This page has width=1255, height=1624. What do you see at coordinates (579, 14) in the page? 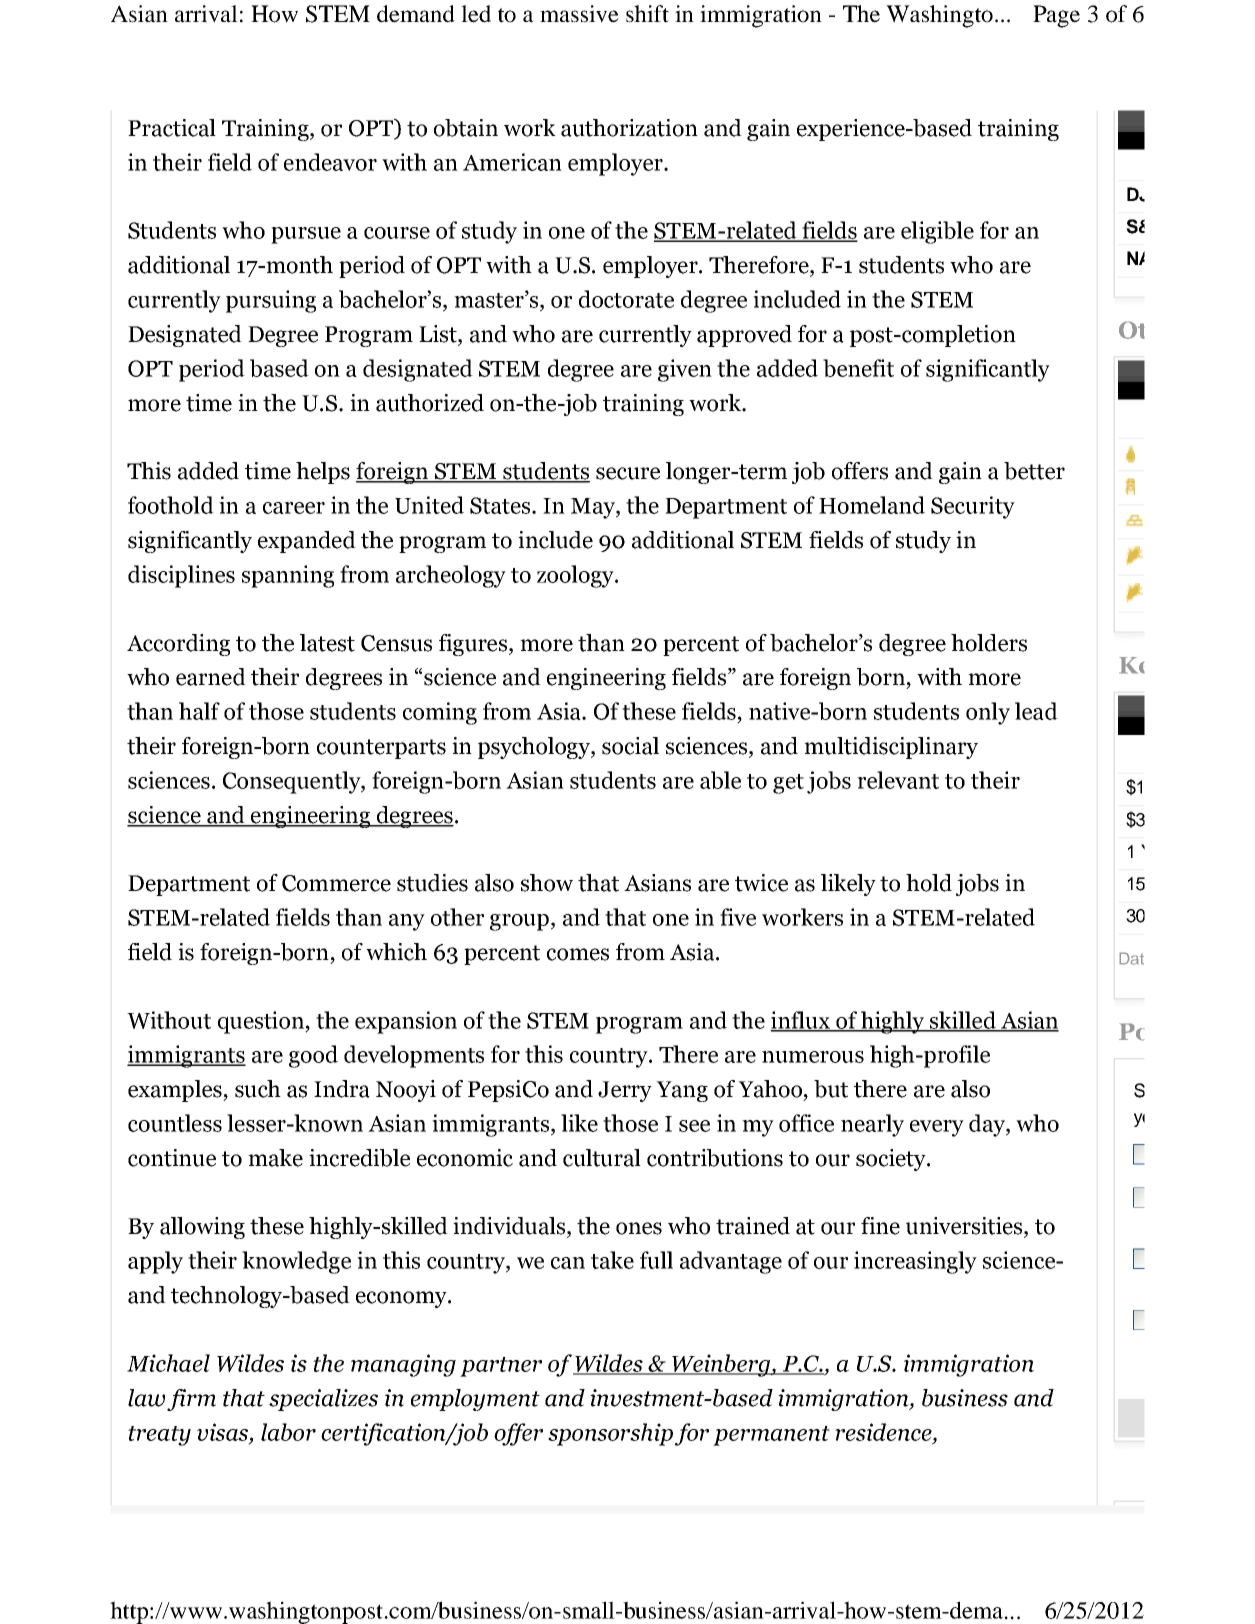
I see `massive` at bounding box center [579, 14].
